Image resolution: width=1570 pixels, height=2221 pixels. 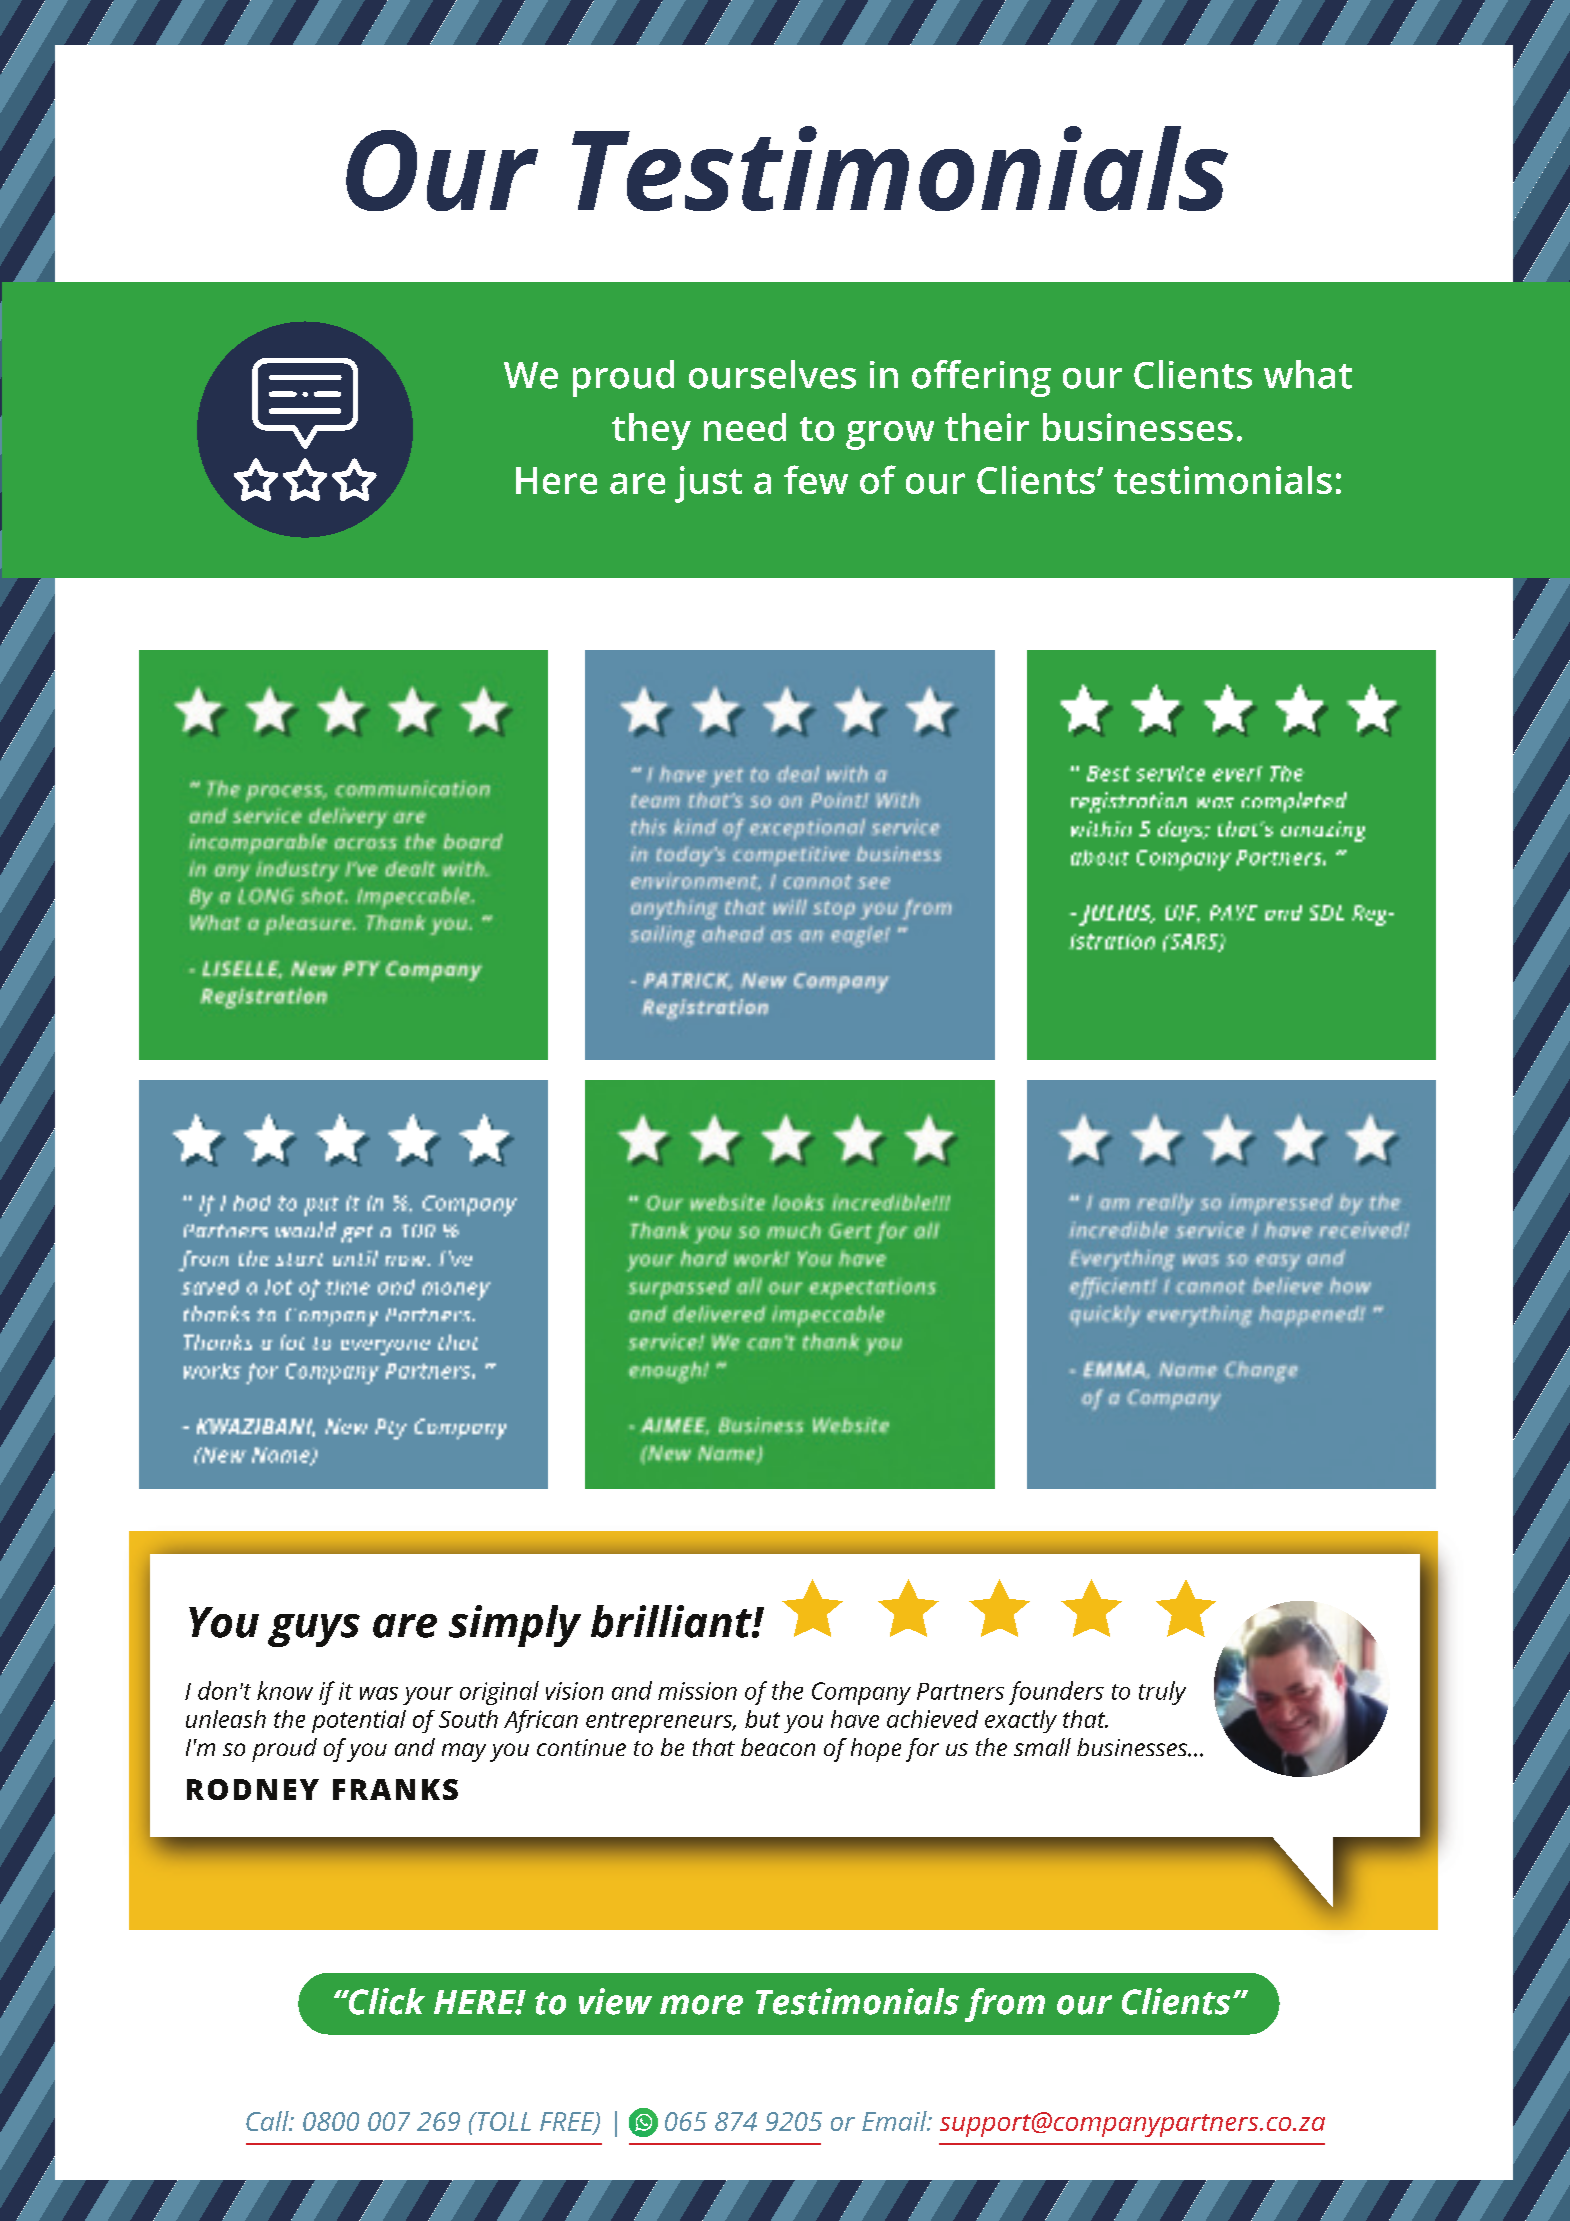 What do you see at coordinates (1056, 1693) in the screenshot?
I see `founders` at bounding box center [1056, 1693].
